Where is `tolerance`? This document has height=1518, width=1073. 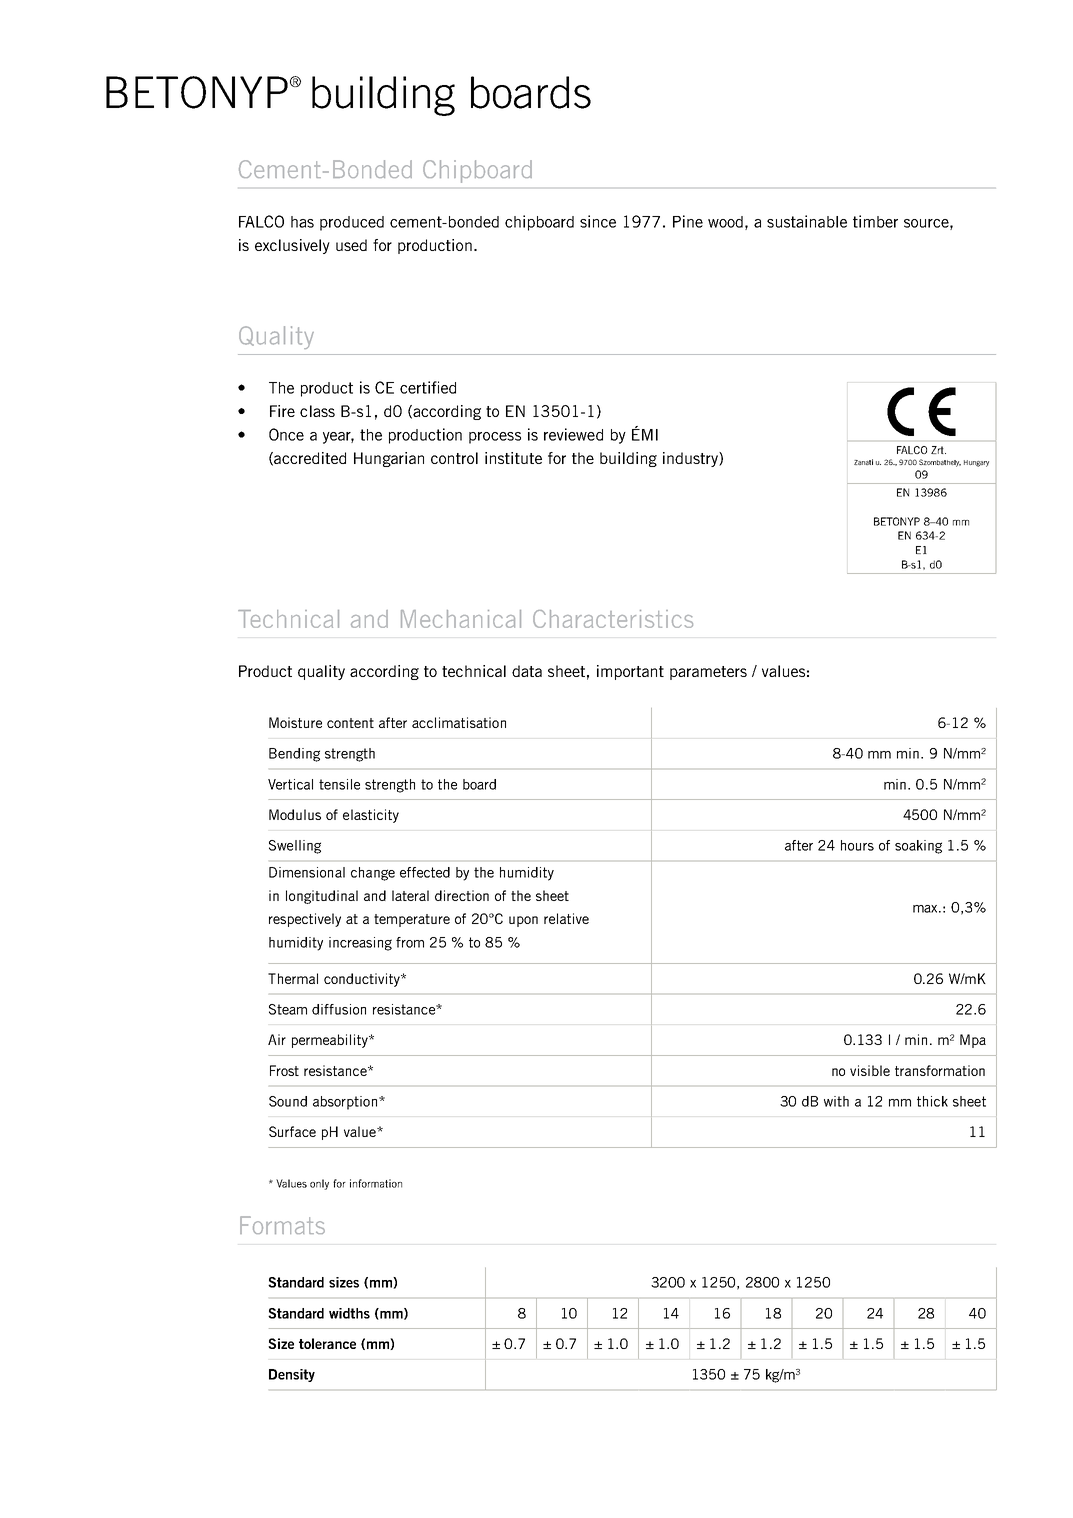 tolerance is located at coordinates (327, 1343).
